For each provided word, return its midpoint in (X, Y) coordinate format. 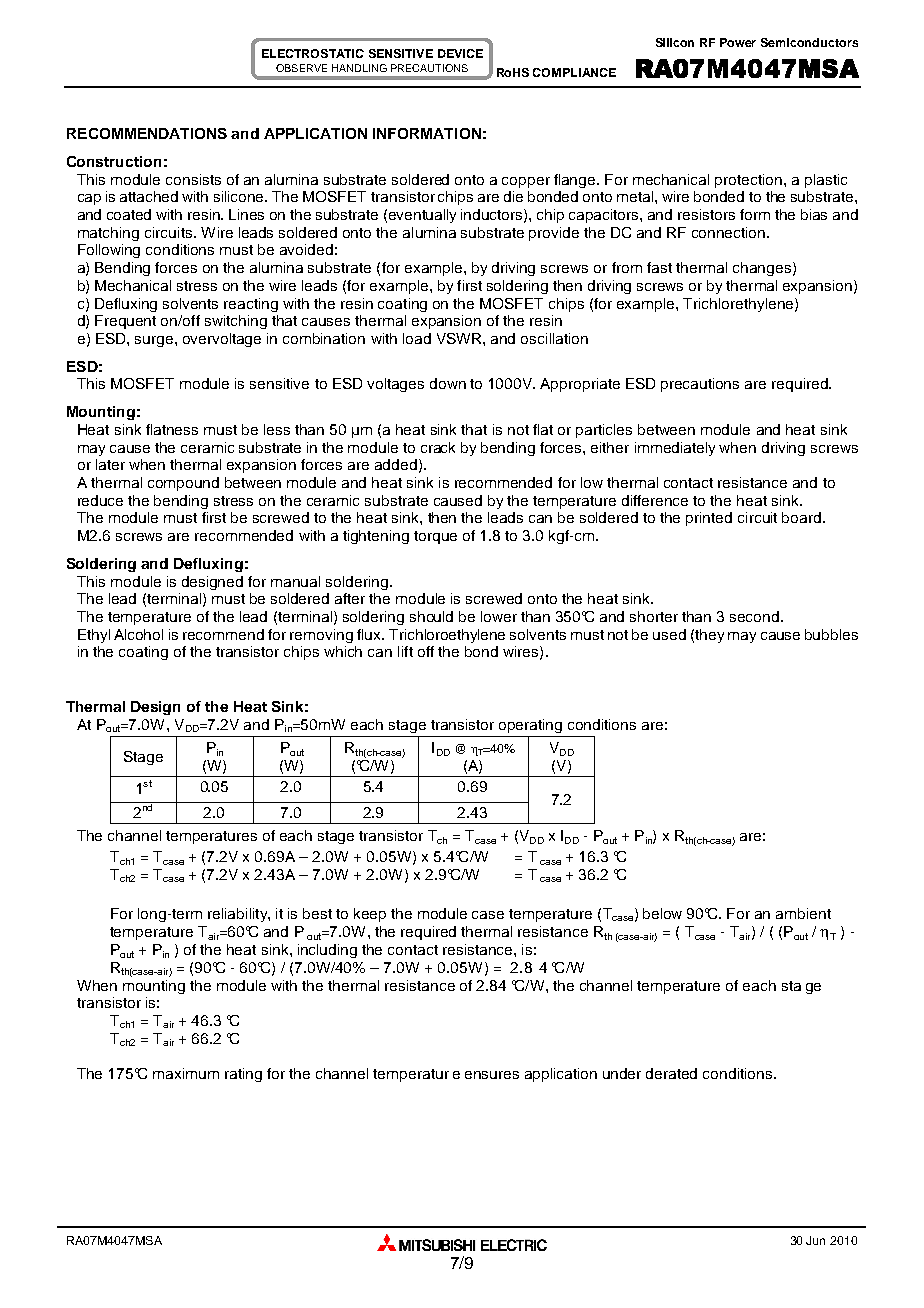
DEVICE (460, 53)
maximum (186, 1073)
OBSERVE (301, 68)
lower (499, 616)
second (754, 616)
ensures (492, 1075)
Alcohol (138, 634)
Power (738, 42)
